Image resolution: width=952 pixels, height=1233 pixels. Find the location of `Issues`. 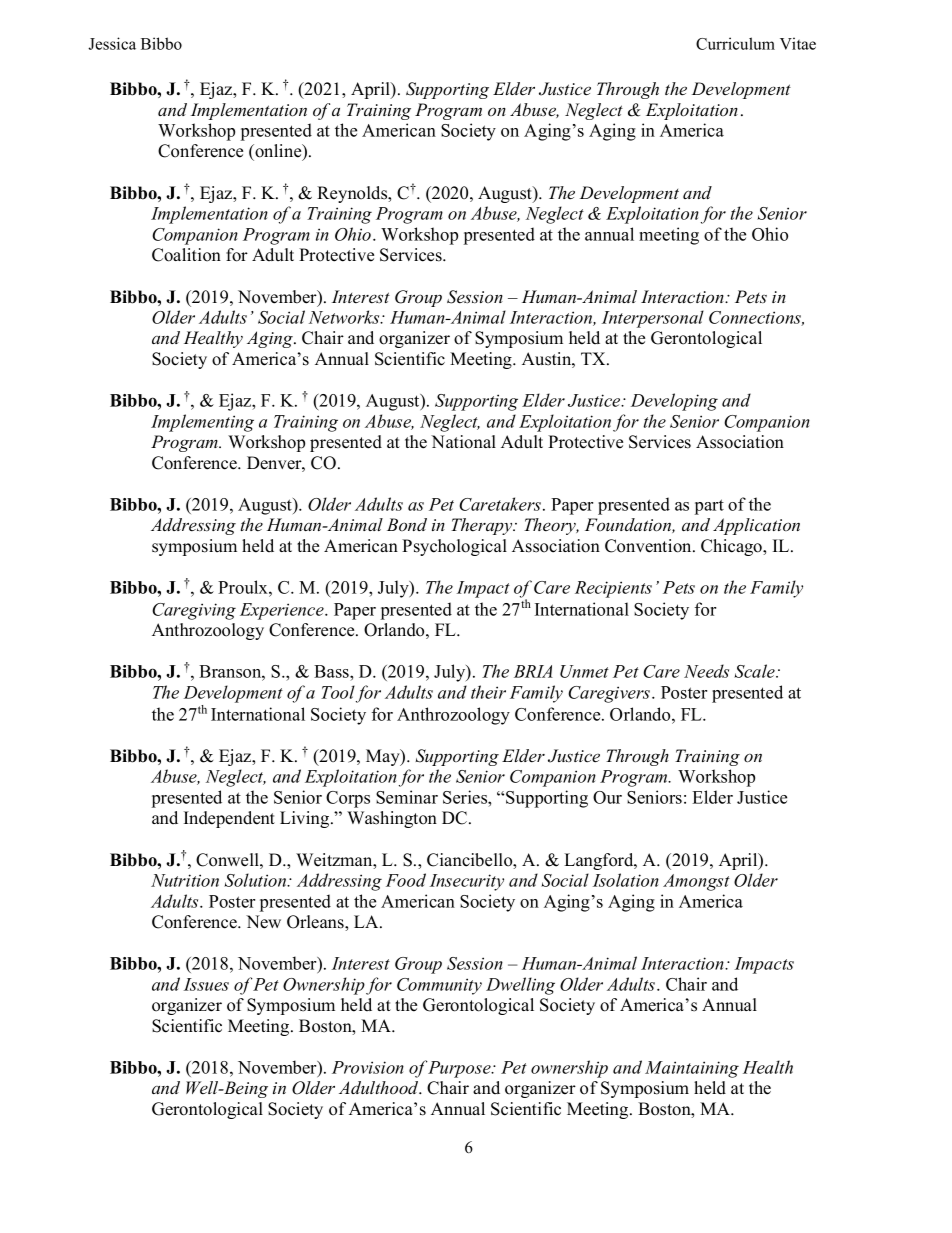

Issues is located at coordinates (206, 984).
